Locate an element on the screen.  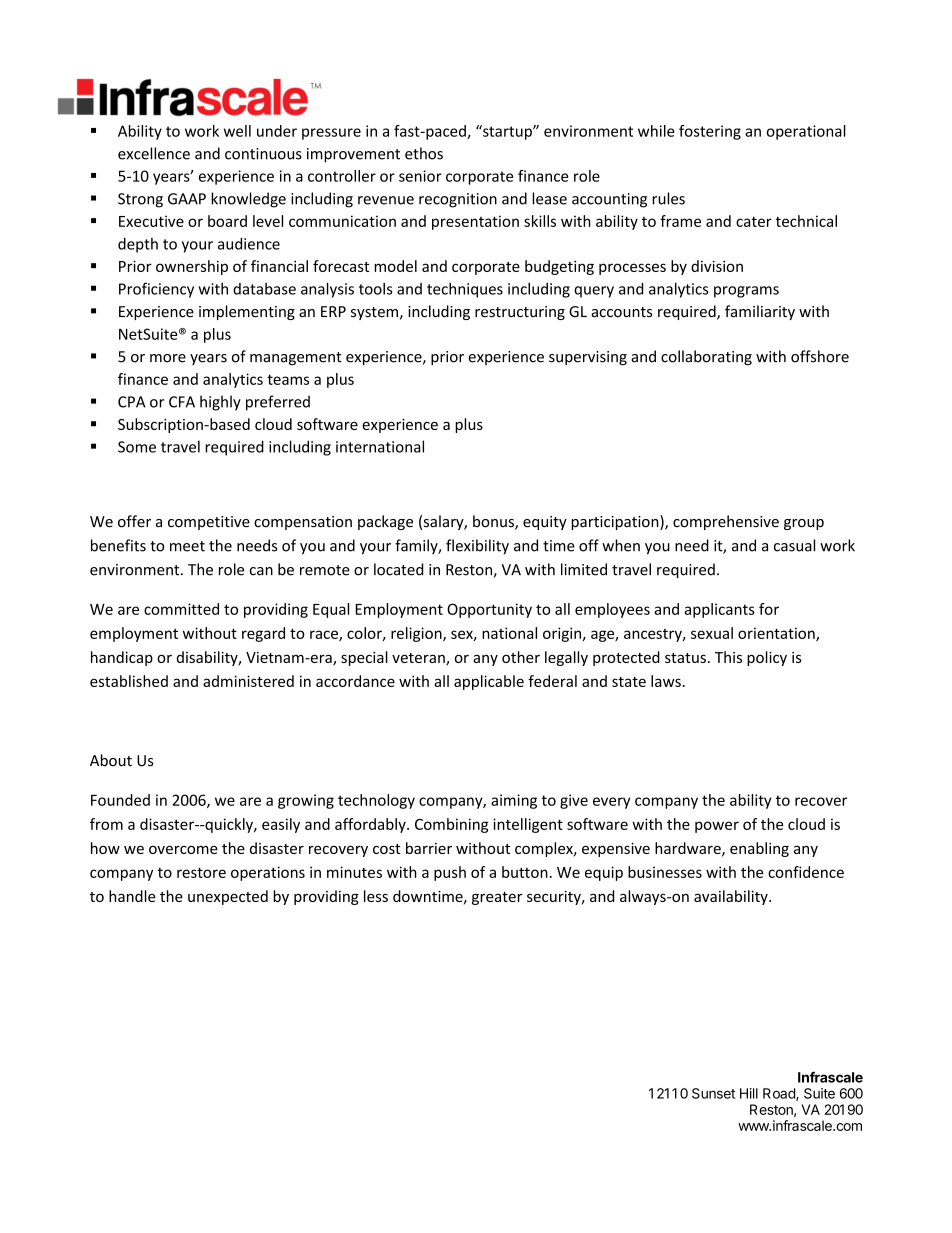
excellence is located at coordinates (154, 153).
